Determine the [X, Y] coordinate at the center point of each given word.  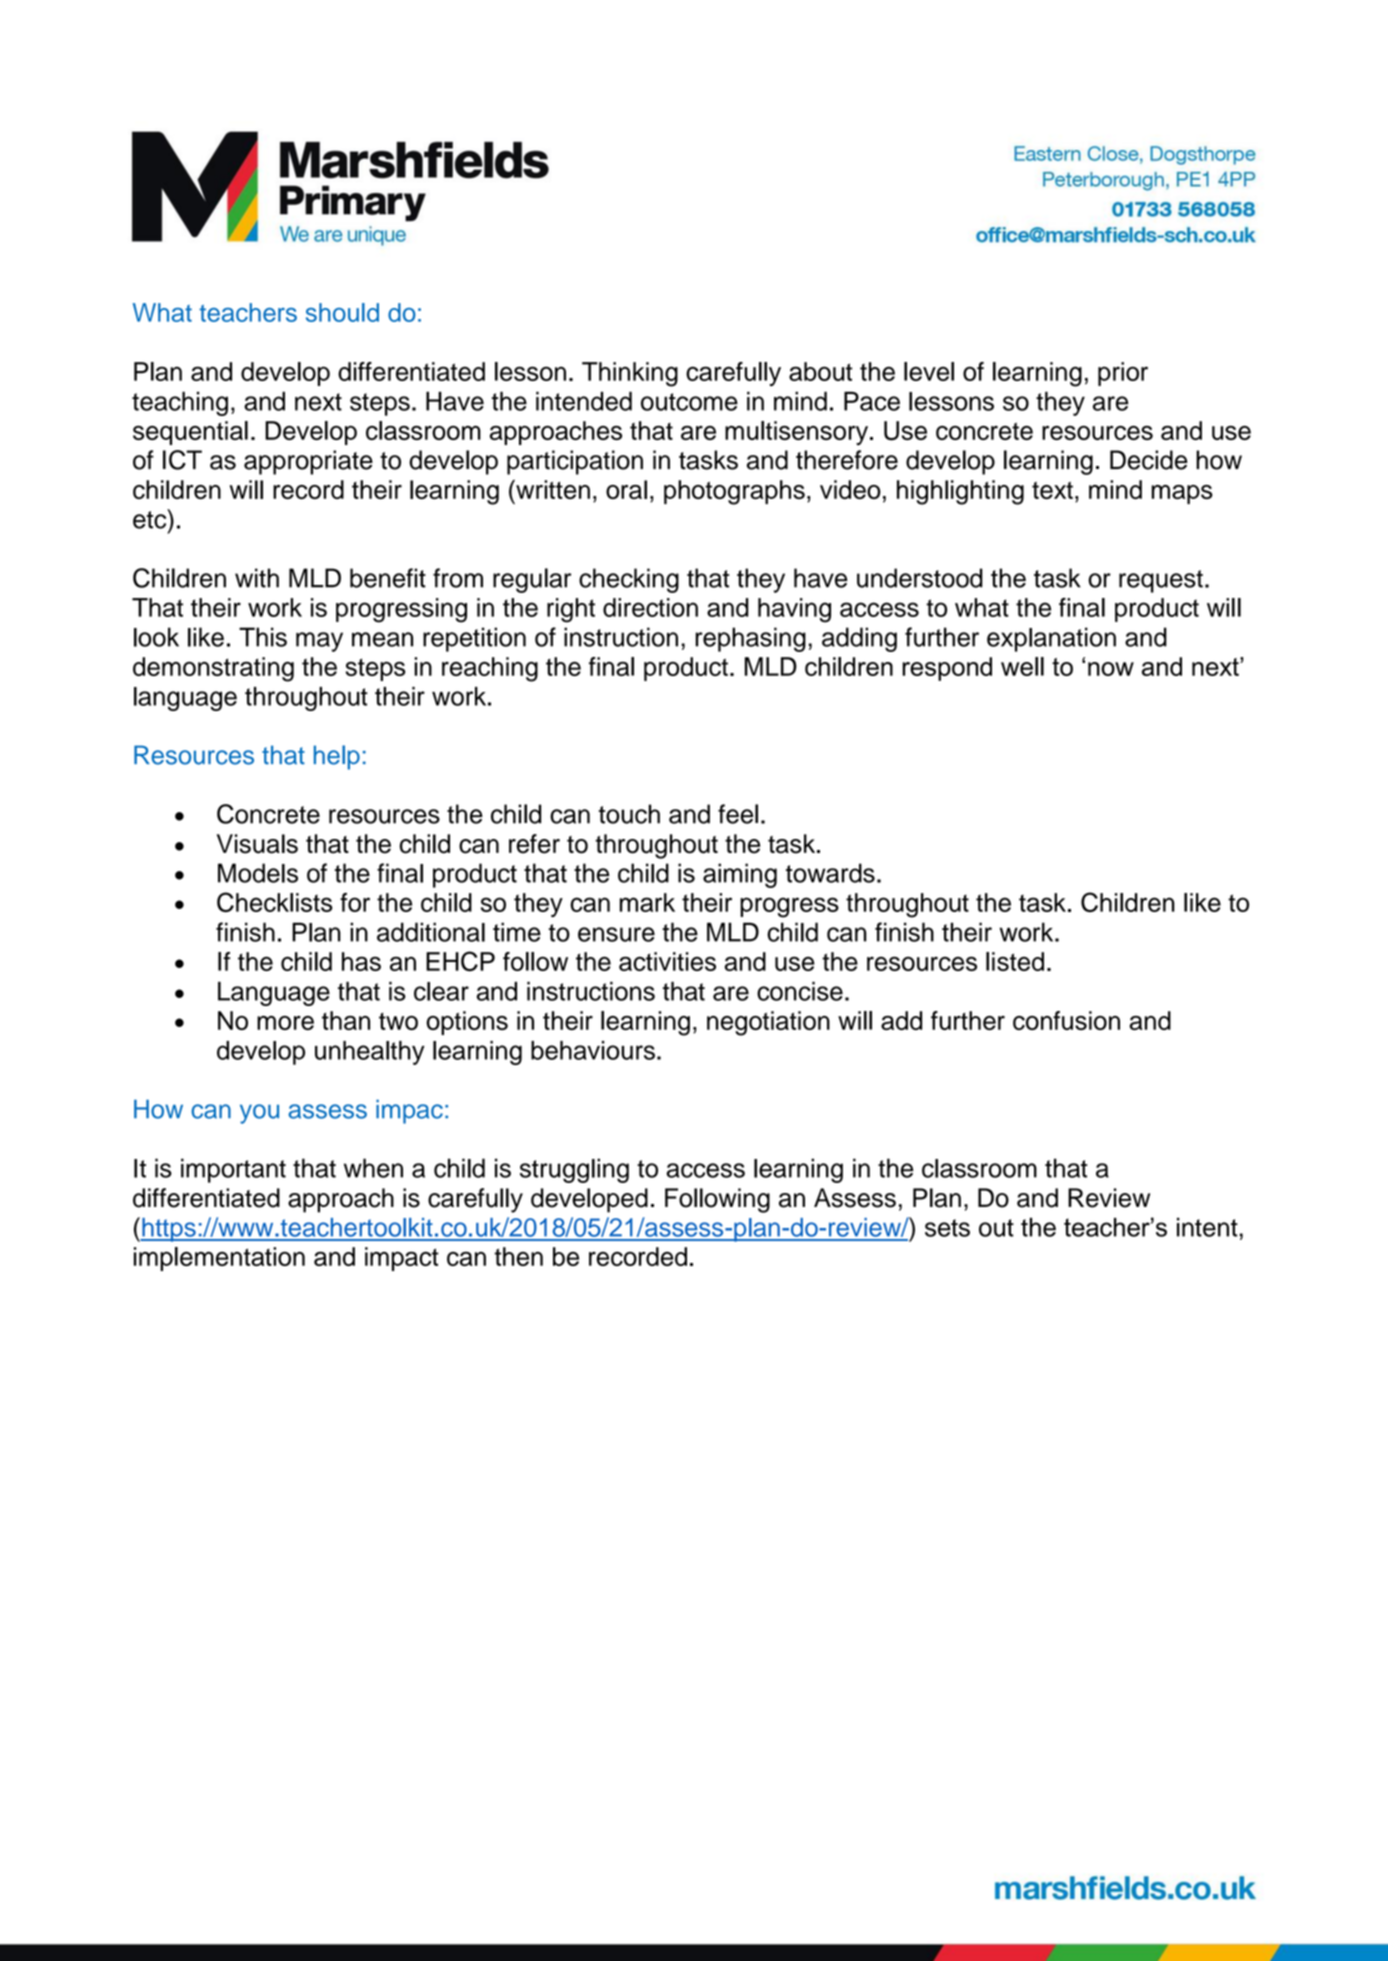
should [342, 312]
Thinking [630, 374]
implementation [219, 1259]
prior [1123, 374]
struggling [574, 1170]
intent [1207, 1227]
